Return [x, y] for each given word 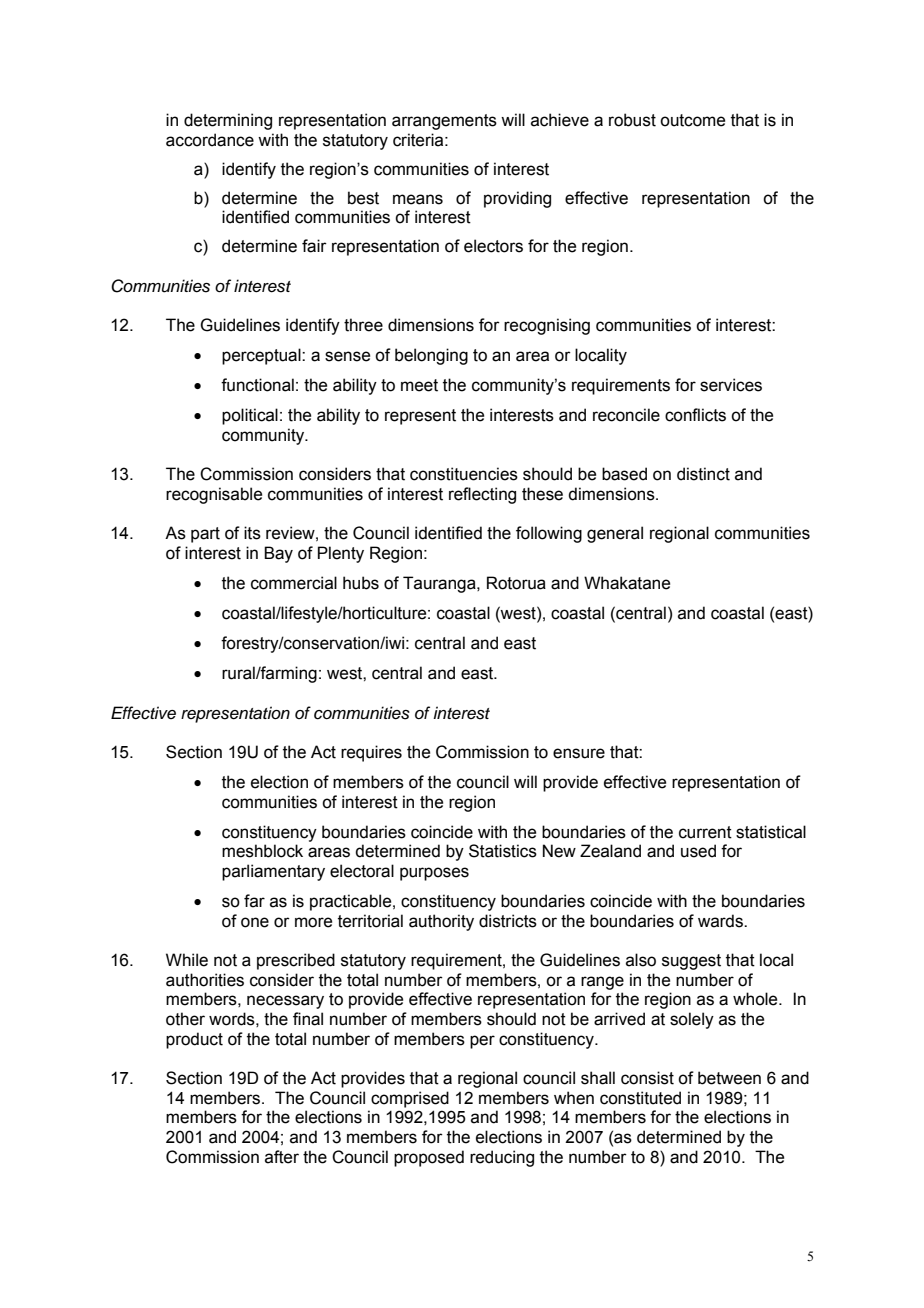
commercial [294, 583]
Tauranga [440, 584]
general [615, 534]
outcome [692, 120]
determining [228, 121]
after [282, 1157]
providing [517, 199]
